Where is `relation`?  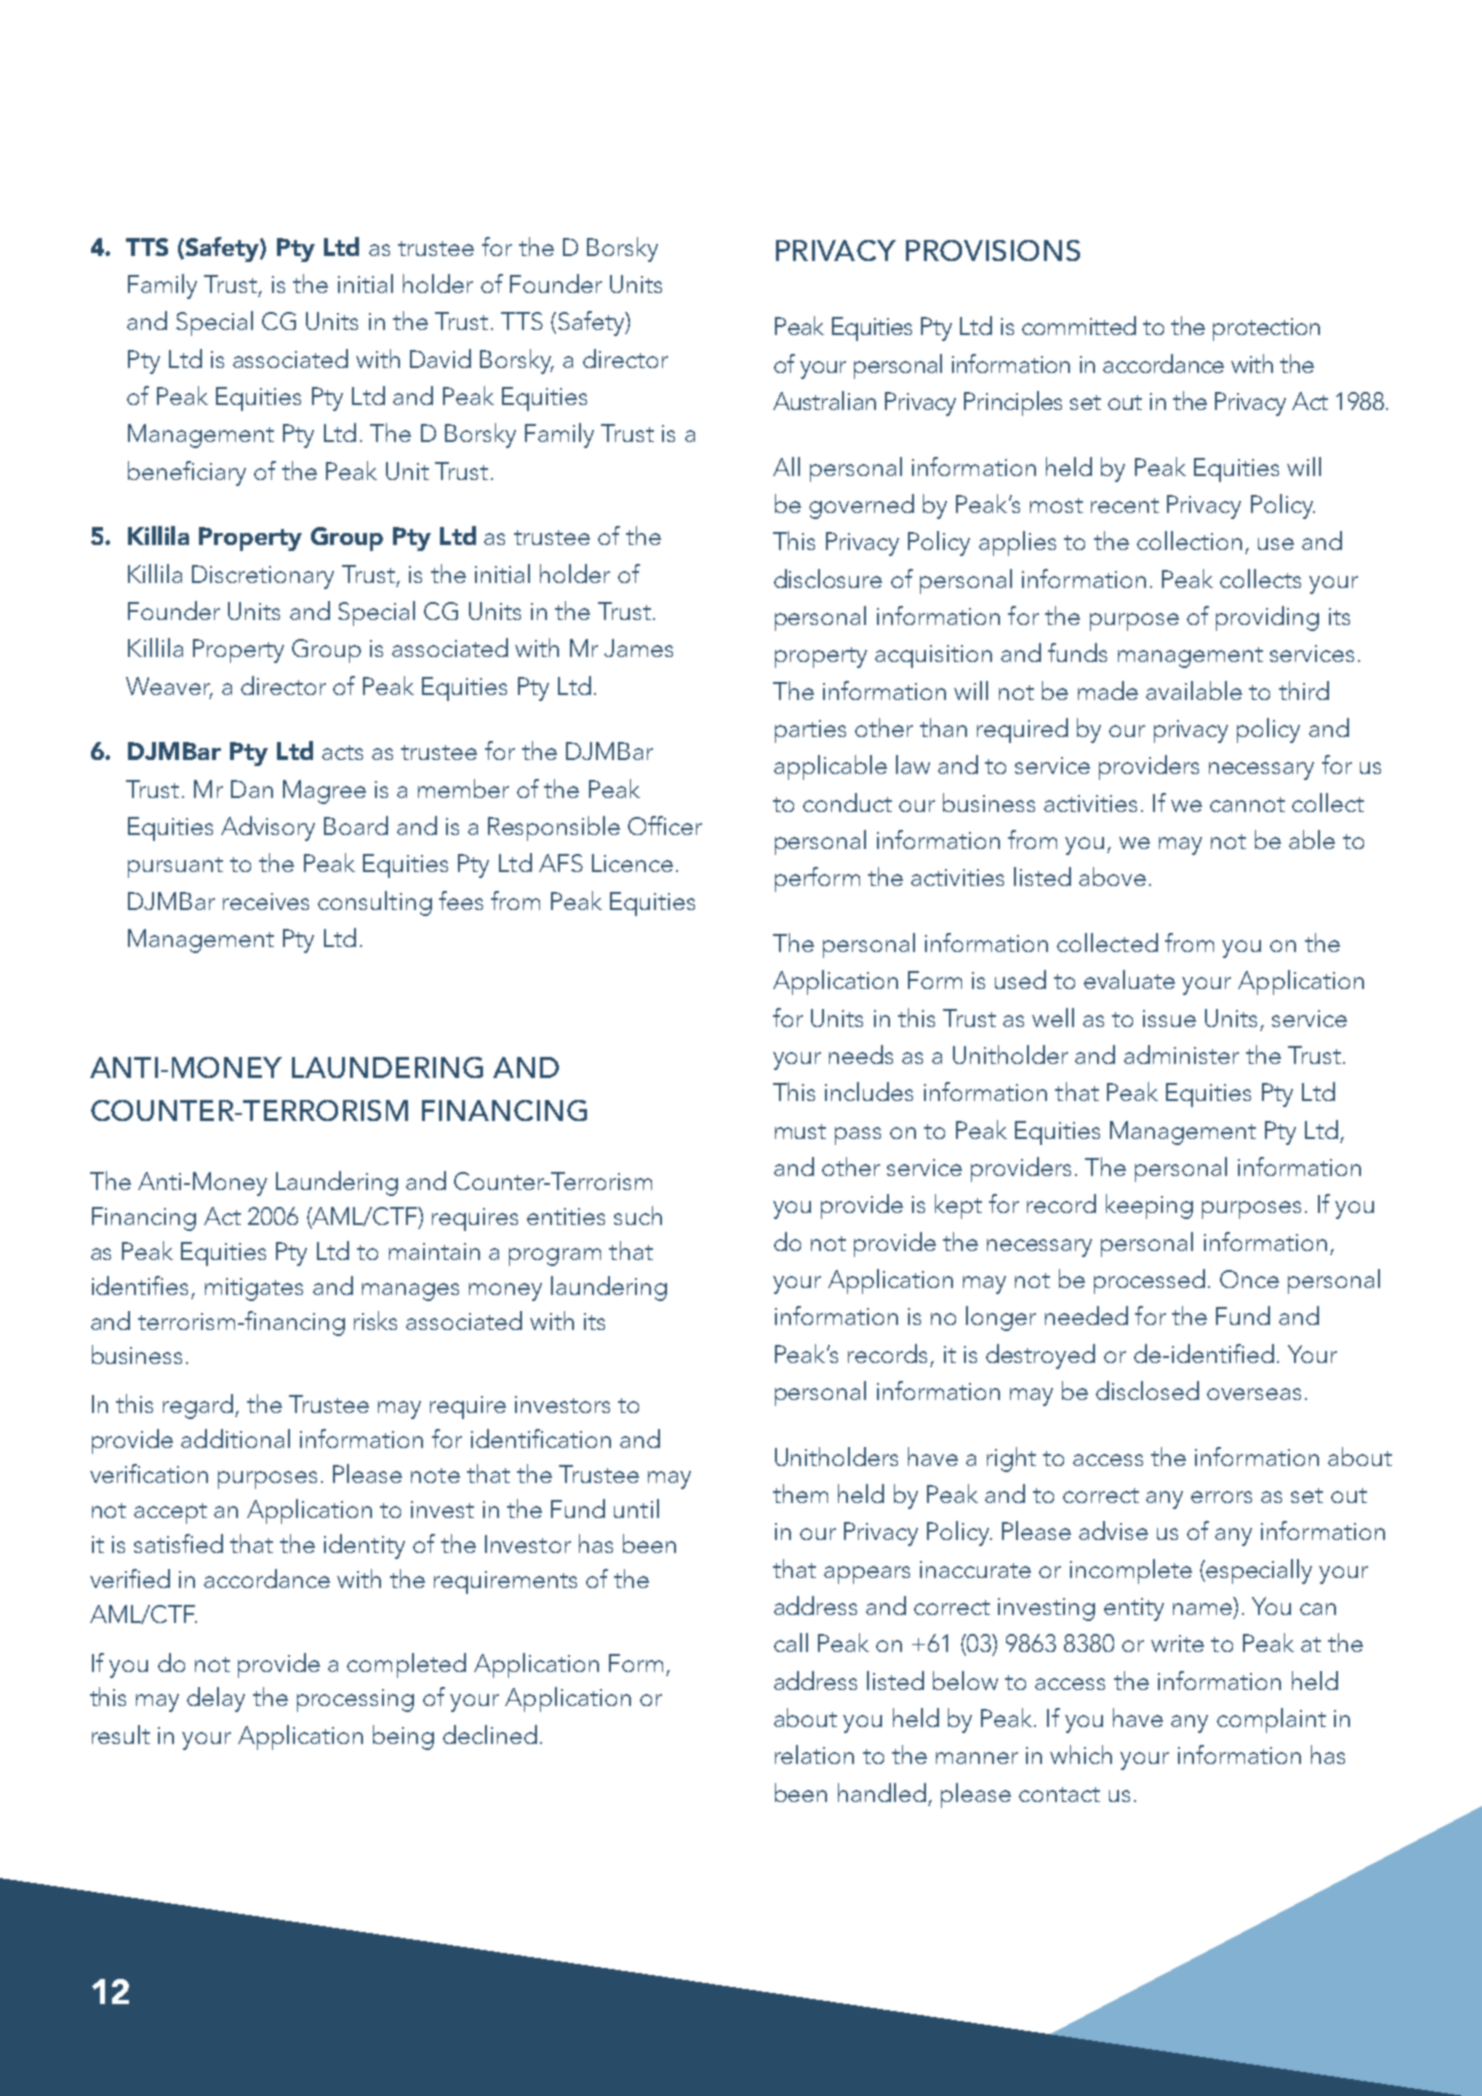 relation is located at coordinates (814, 1754).
